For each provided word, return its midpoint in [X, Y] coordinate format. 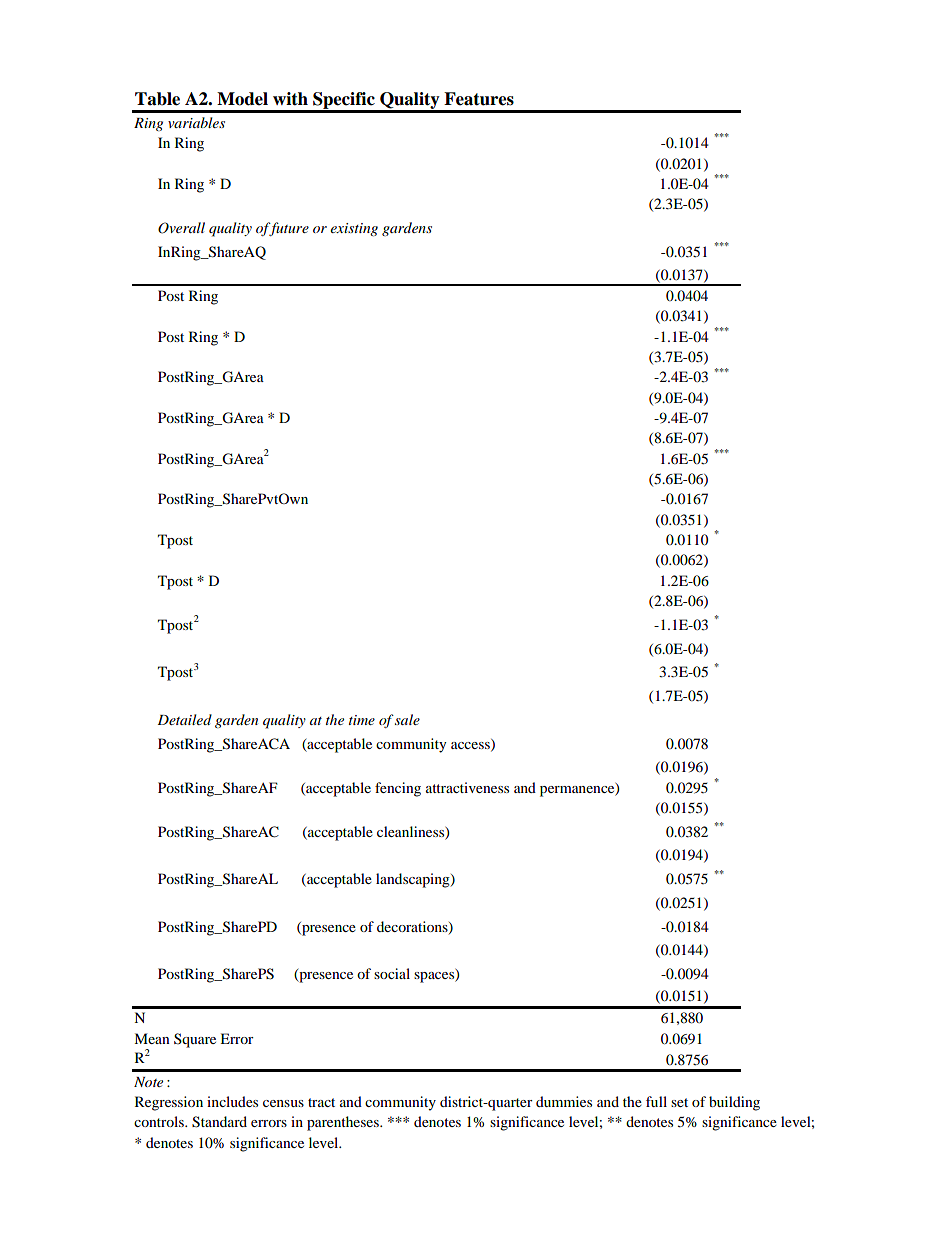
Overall [181, 228]
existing [354, 229]
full [656, 1101]
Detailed [184, 719]
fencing [398, 789]
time [362, 720]
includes [232, 1101]
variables [196, 122]
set [679, 1102]
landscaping [414, 880]
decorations [413, 927]
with [290, 99]
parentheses [344, 1123]
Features [479, 99]
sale [407, 719]
